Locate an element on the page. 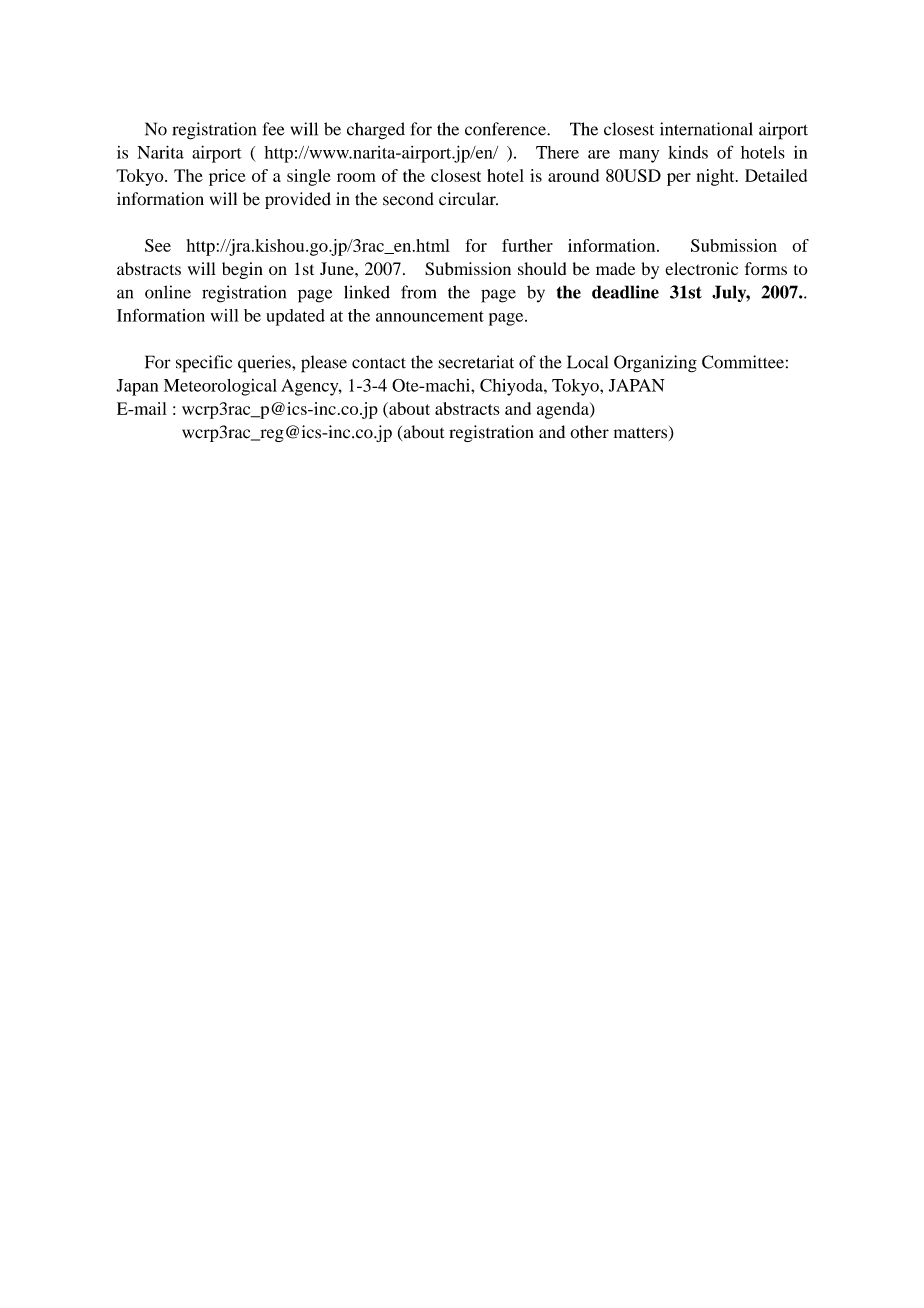  international is located at coordinates (706, 129).
